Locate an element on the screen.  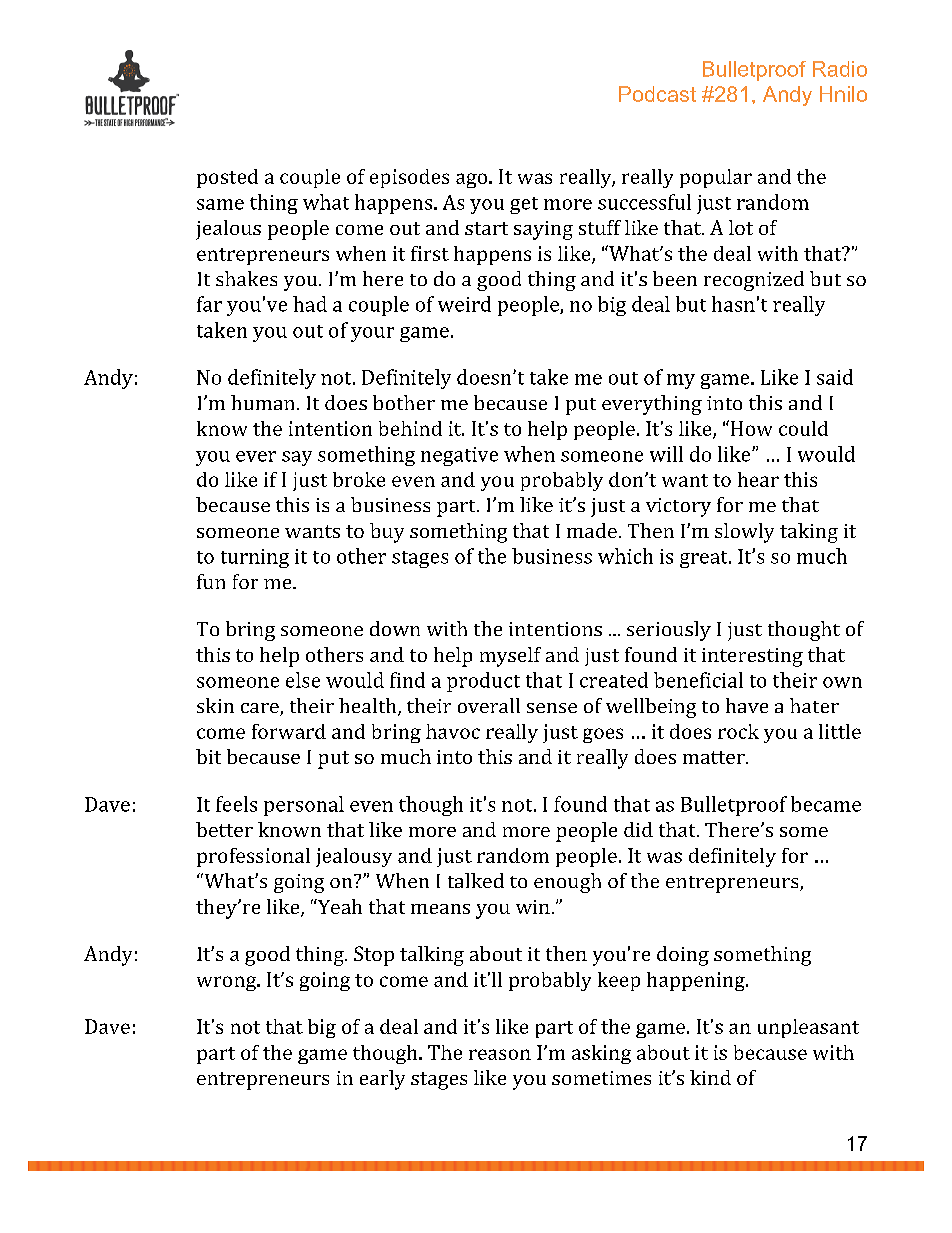
rock is located at coordinates (738, 731).
